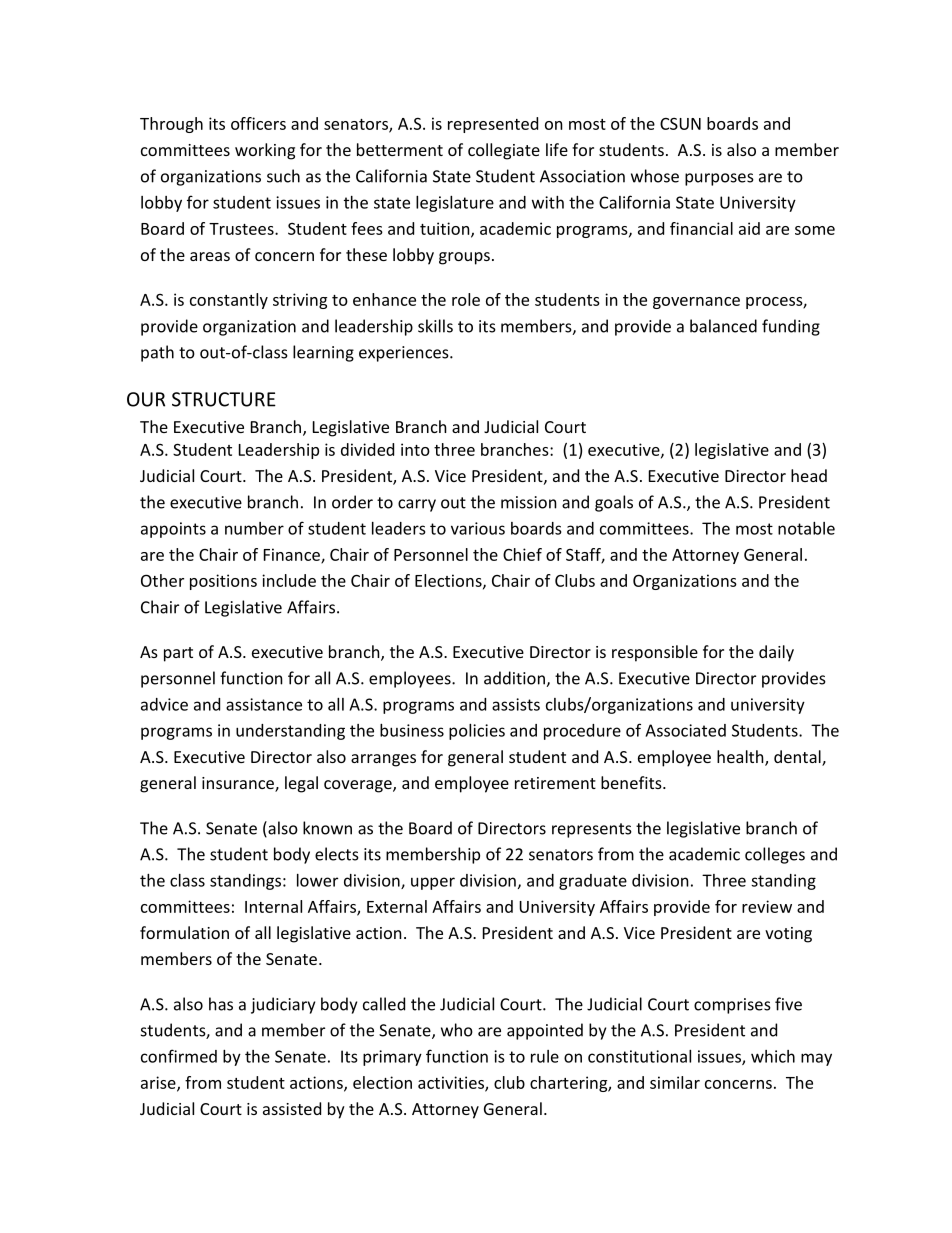  I want to click on confirmed, so click(179, 1056).
